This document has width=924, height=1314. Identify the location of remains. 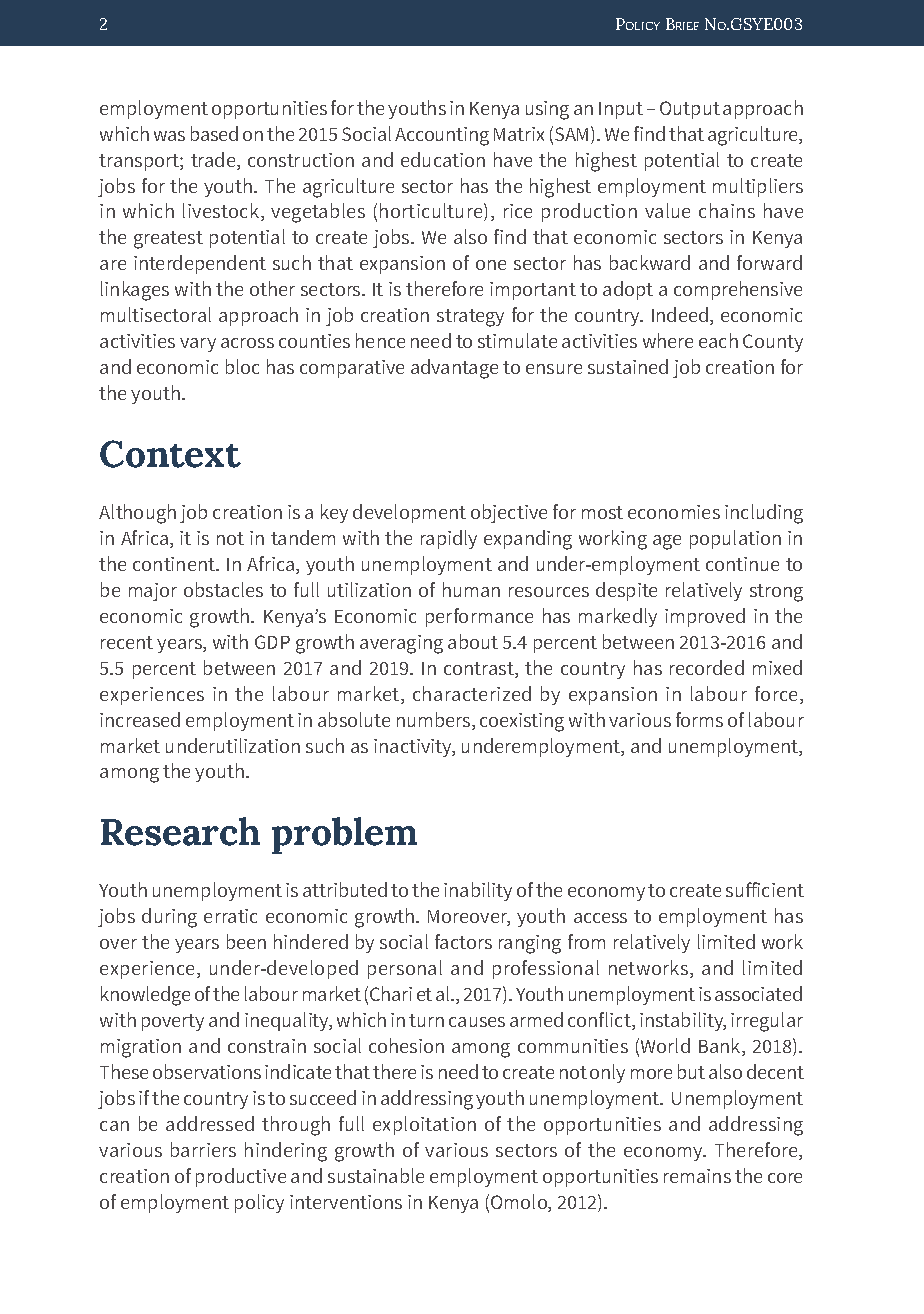
(697, 1176).
